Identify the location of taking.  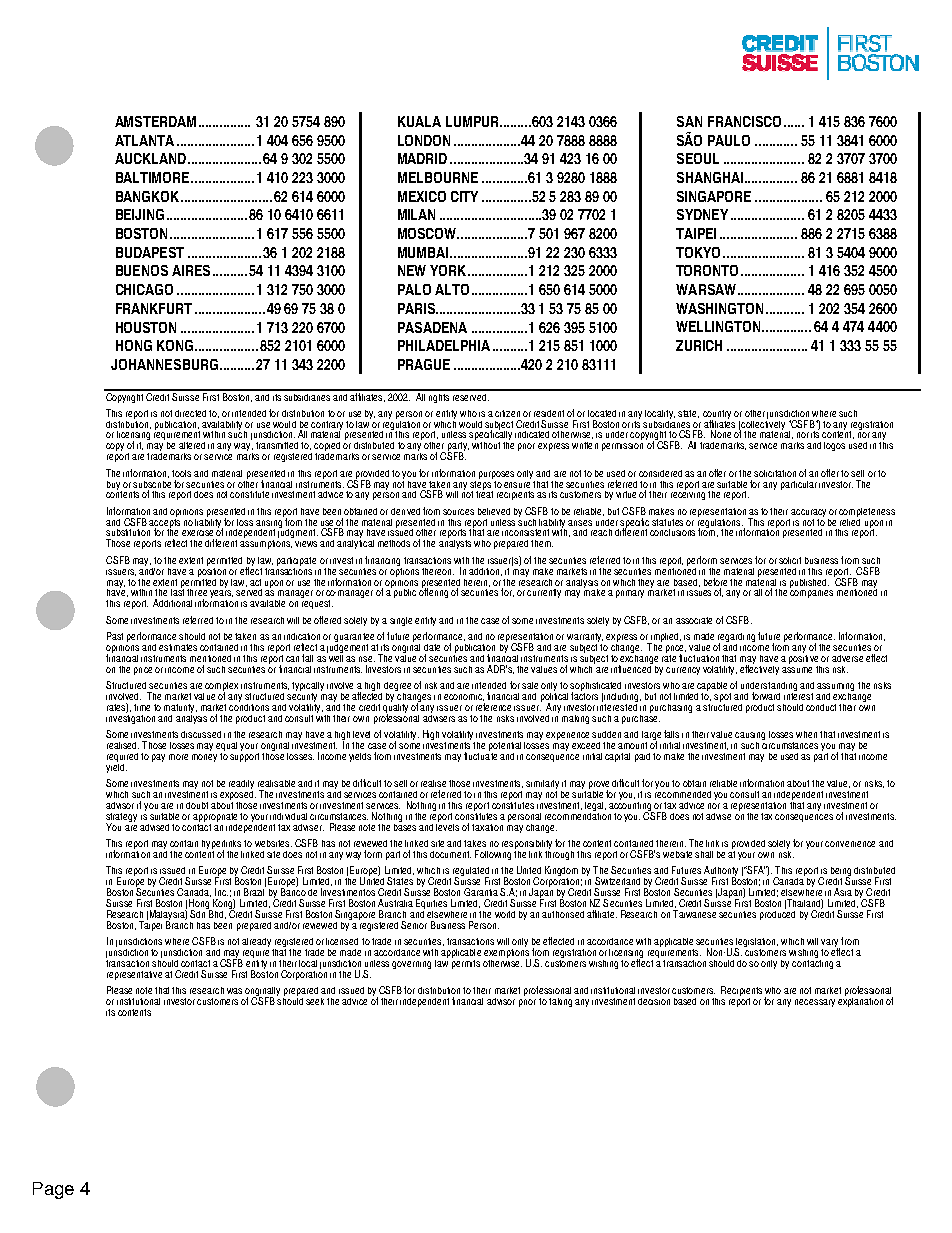
(560, 1002).
